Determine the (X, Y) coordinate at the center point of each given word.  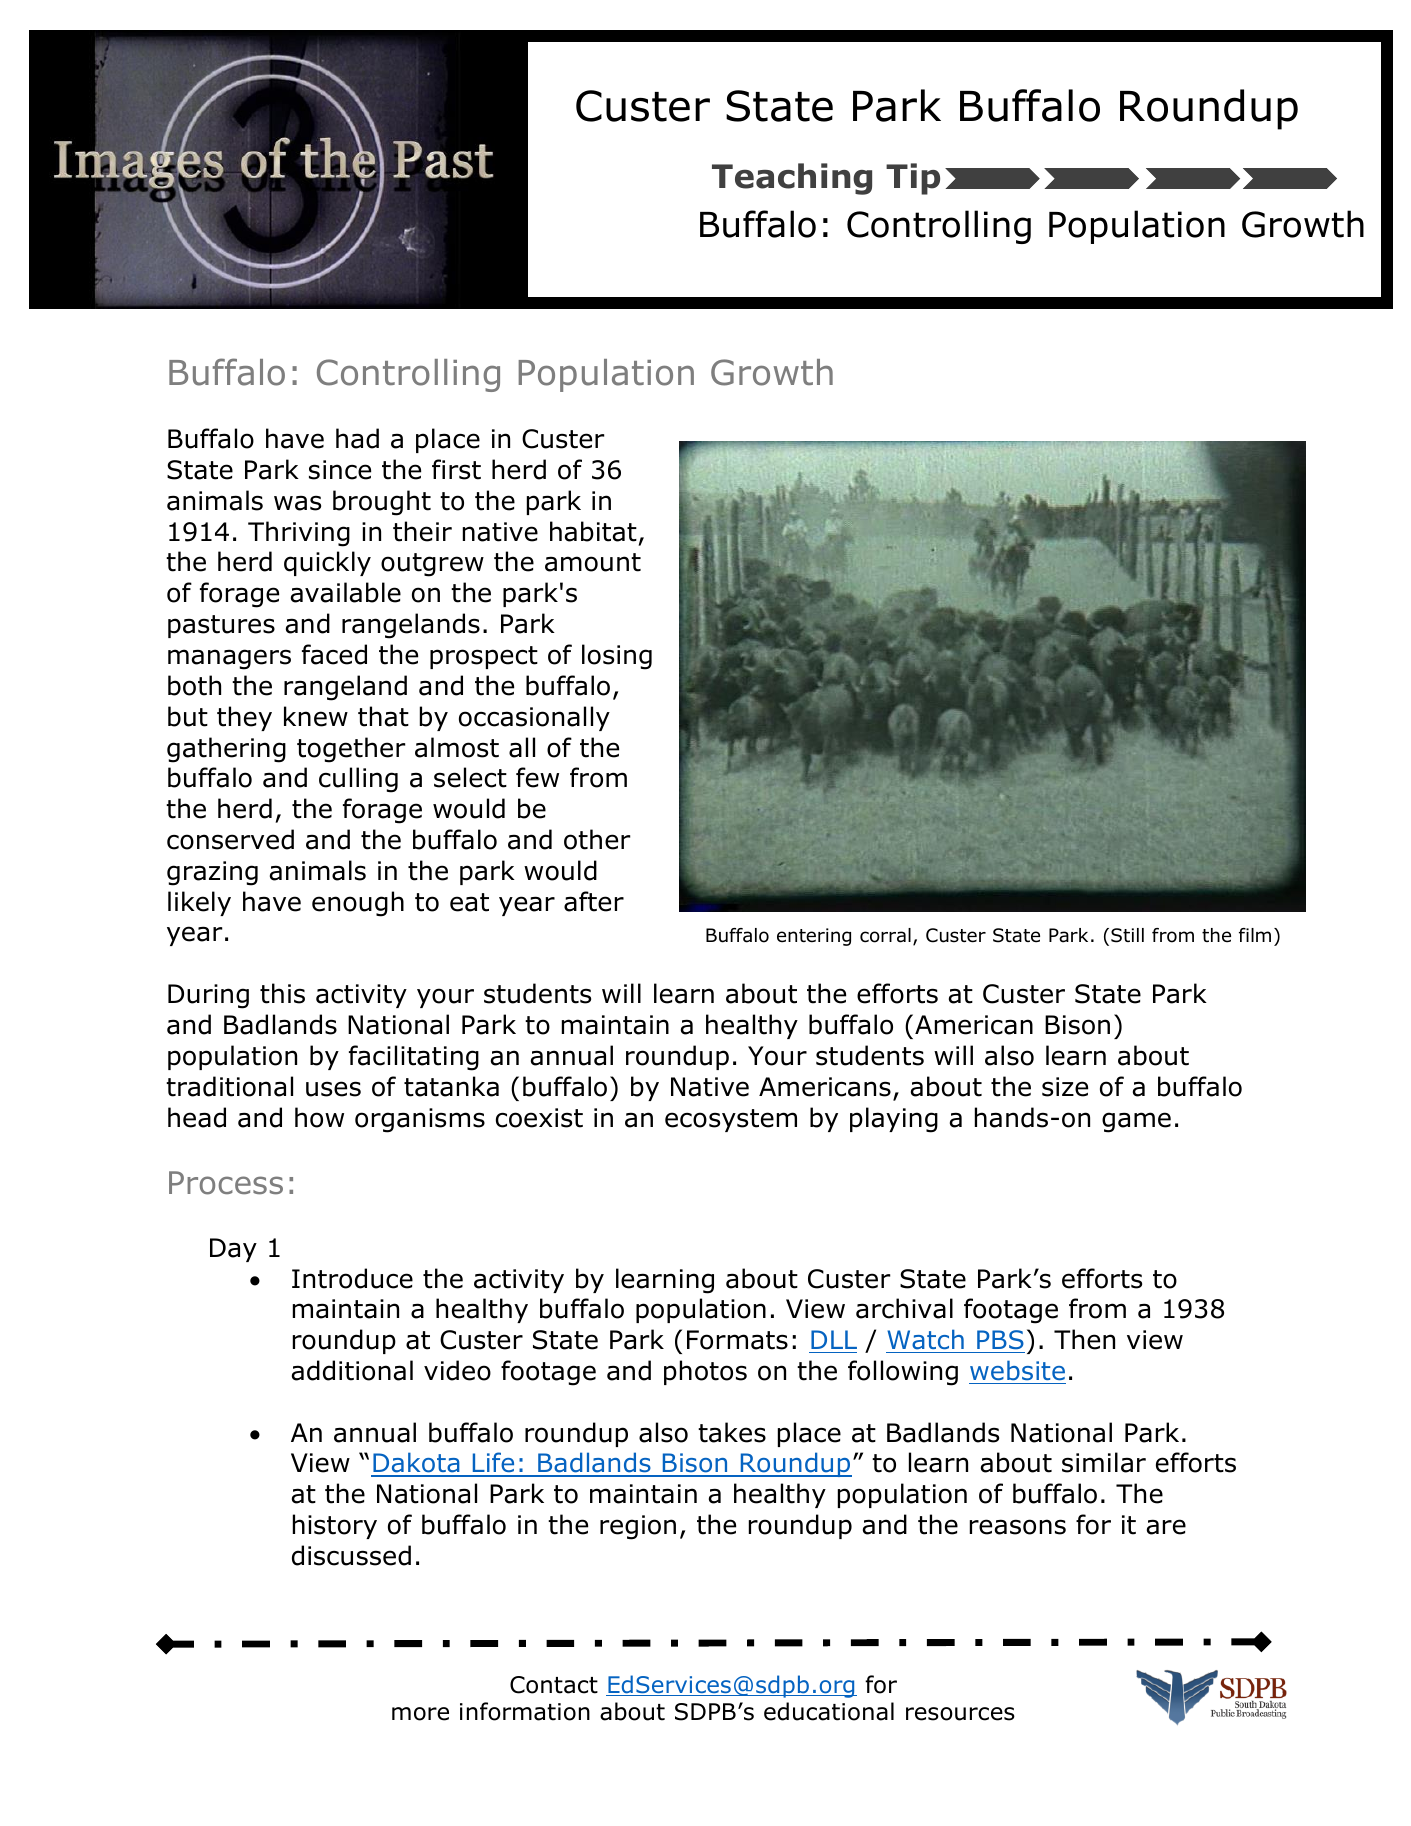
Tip (913, 179)
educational (829, 1711)
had (357, 438)
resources (960, 1714)
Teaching (792, 179)
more (420, 1714)
